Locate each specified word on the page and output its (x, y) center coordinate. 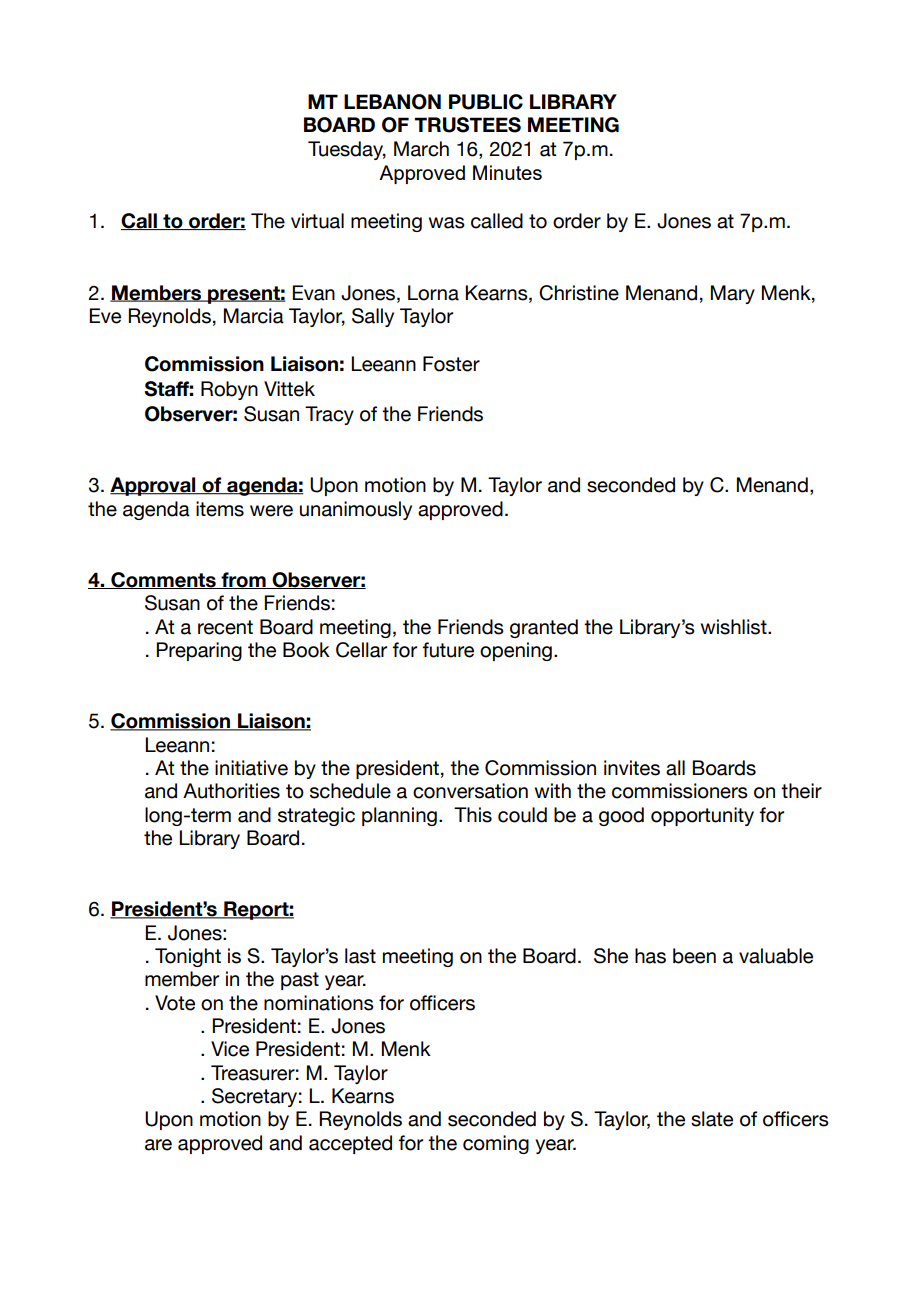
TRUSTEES (468, 125)
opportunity (702, 816)
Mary (733, 294)
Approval (154, 486)
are (158, 1145)
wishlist (735, 627)
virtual (317, 221)
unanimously (356, 510)
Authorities (231, 791)
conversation (470, 791)
